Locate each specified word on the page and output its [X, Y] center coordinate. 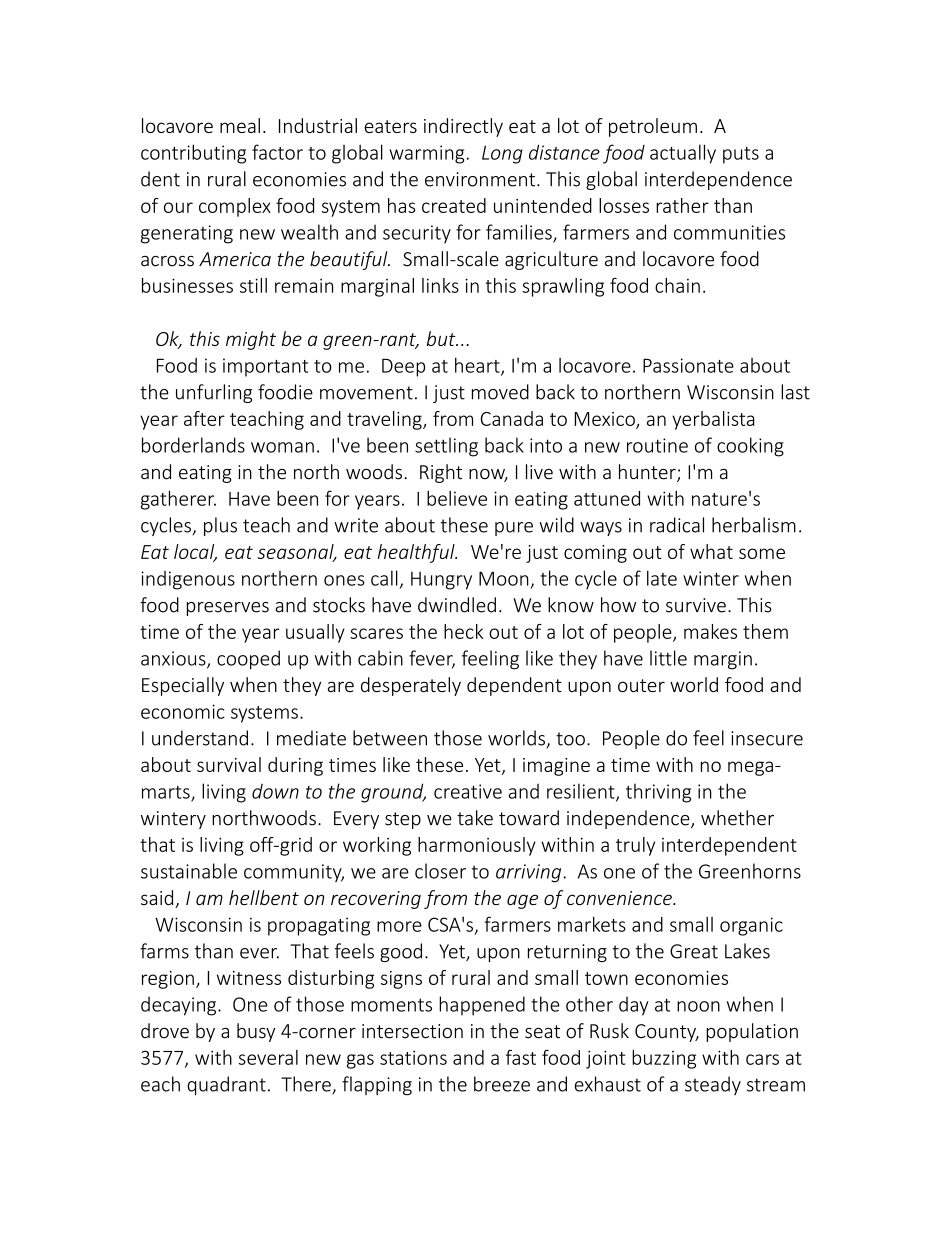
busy [256, 1032]
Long [502, 154]
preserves [228, 609]
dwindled [457, 605]
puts [741, 155]
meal [240, 125]
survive [696, 605]
